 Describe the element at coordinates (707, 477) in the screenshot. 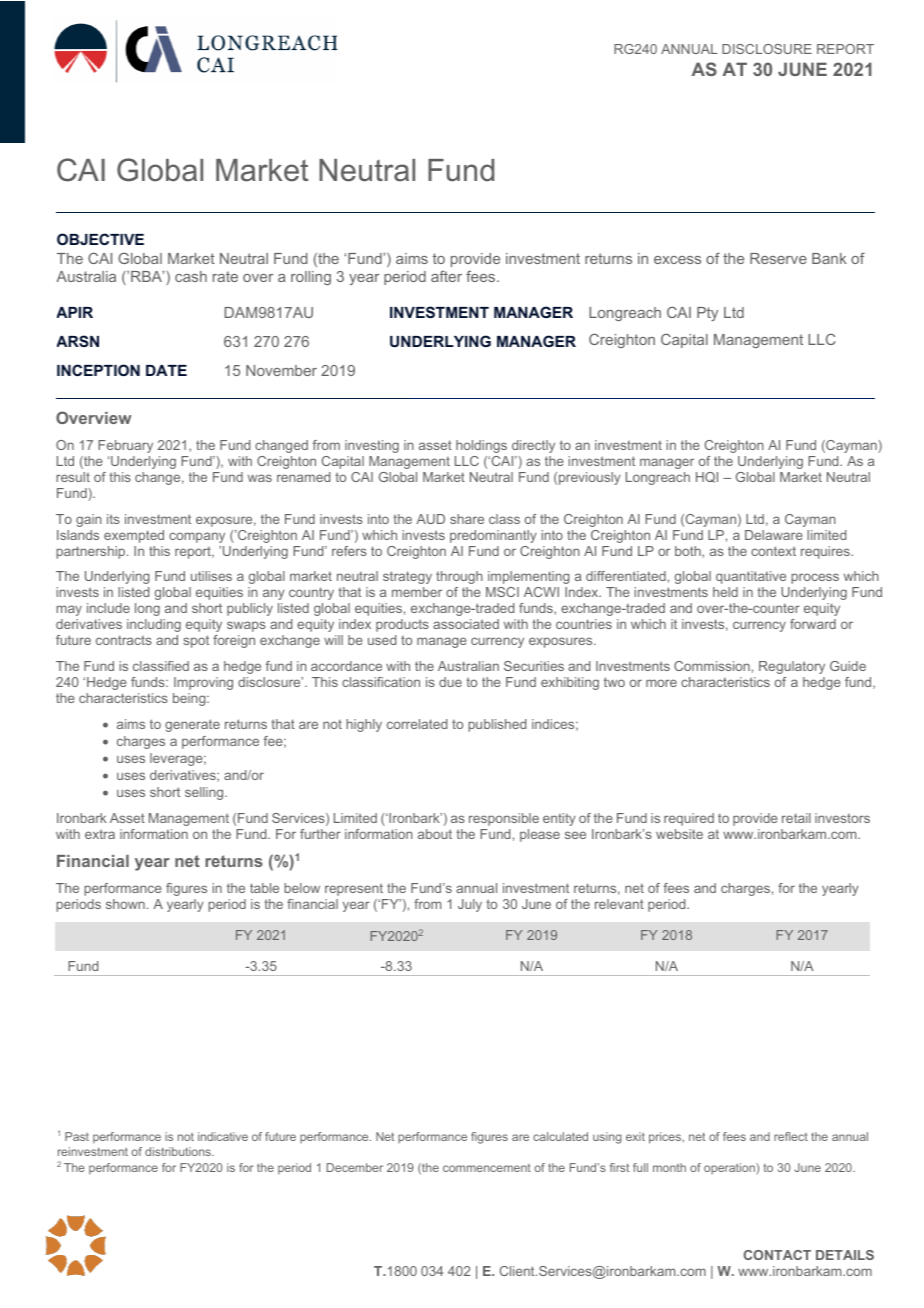

I see `HQI` at that location.
